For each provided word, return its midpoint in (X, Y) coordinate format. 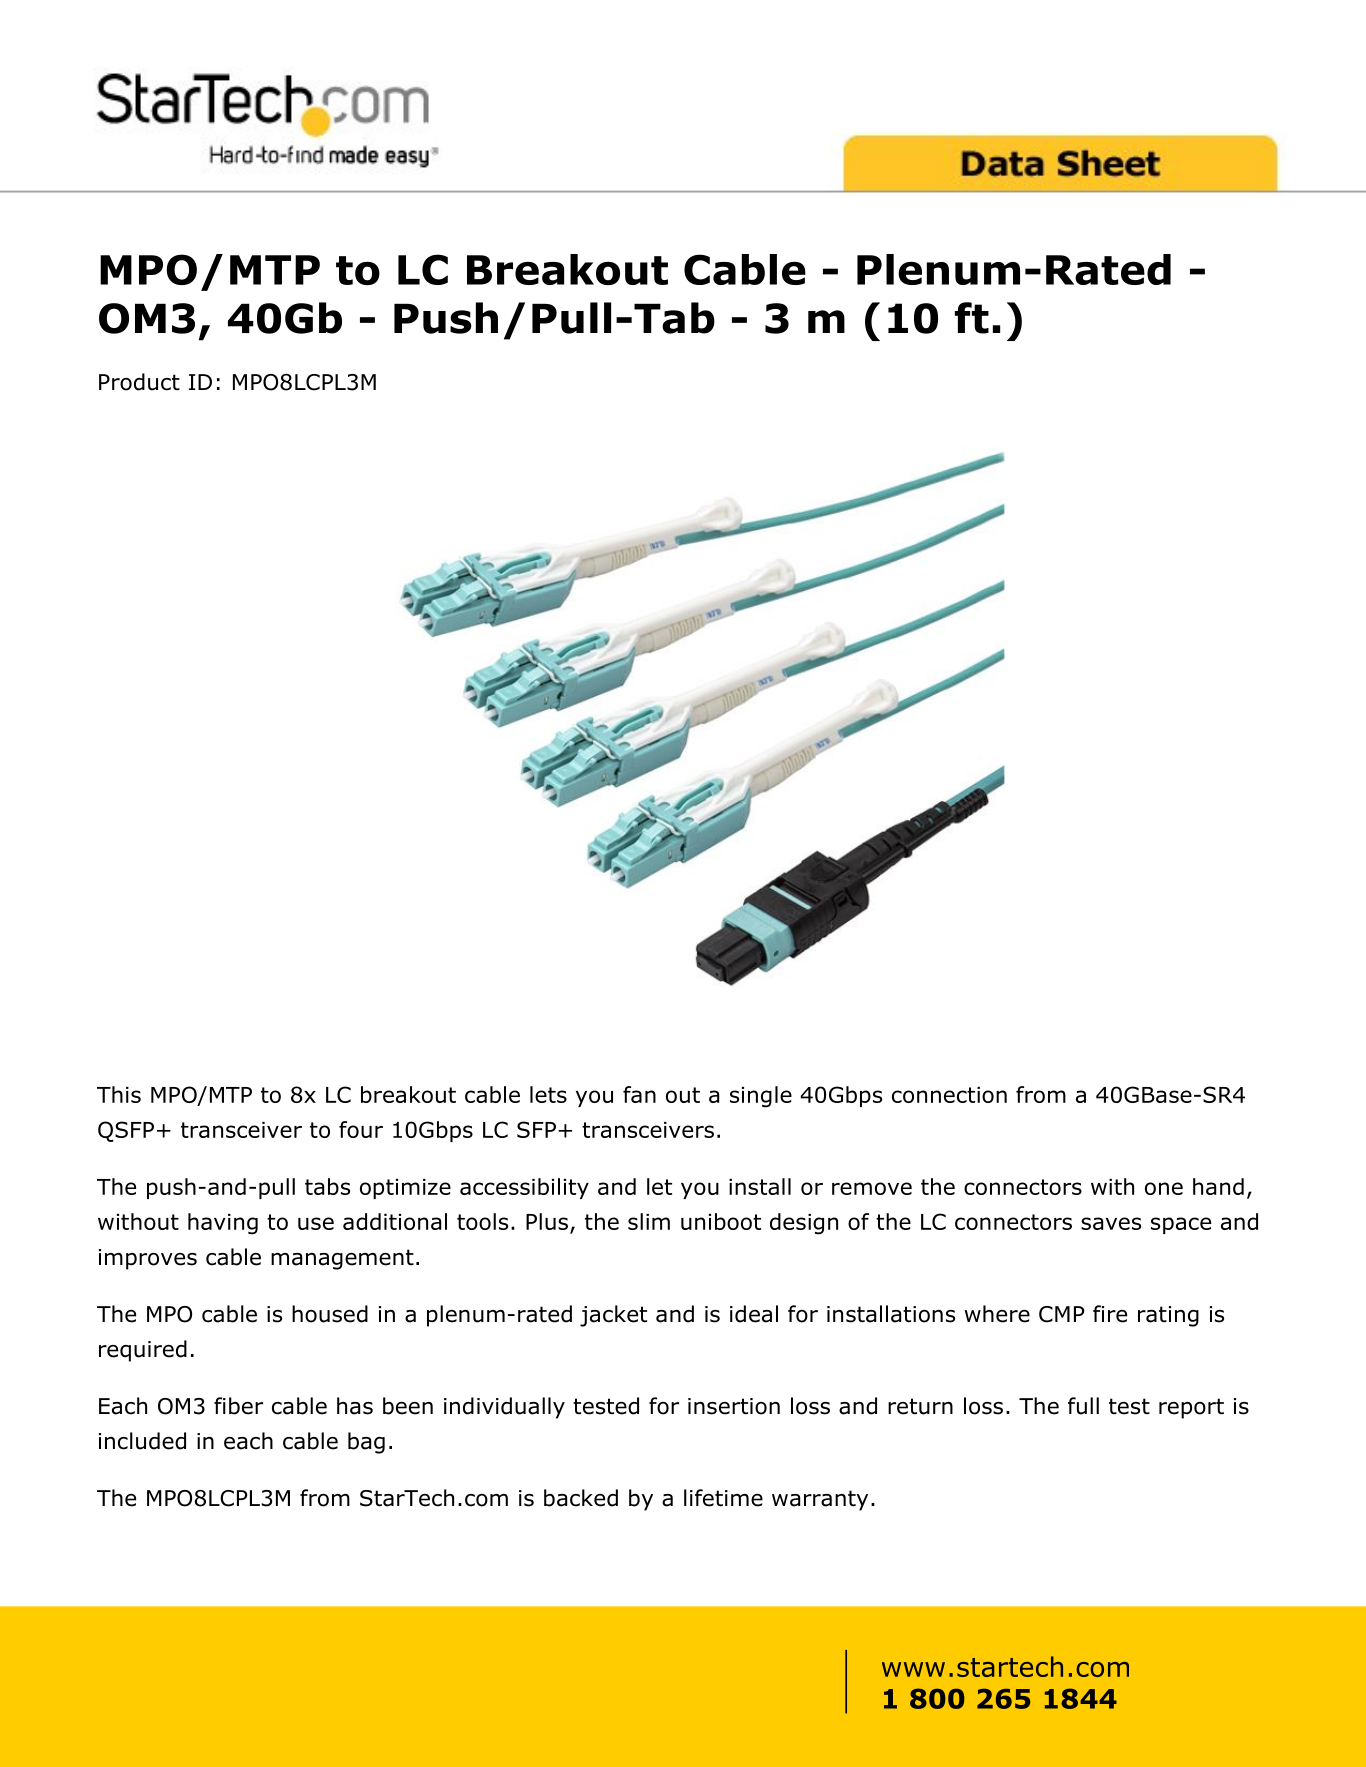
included (142, 1441)
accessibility (524, 1188)
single (761, 1097)
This (119, 1094)
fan (639, 1094)
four (361, 1129)
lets (548, 1094)
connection (949, 1095)
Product (139, 382)
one (1164, 1188)
